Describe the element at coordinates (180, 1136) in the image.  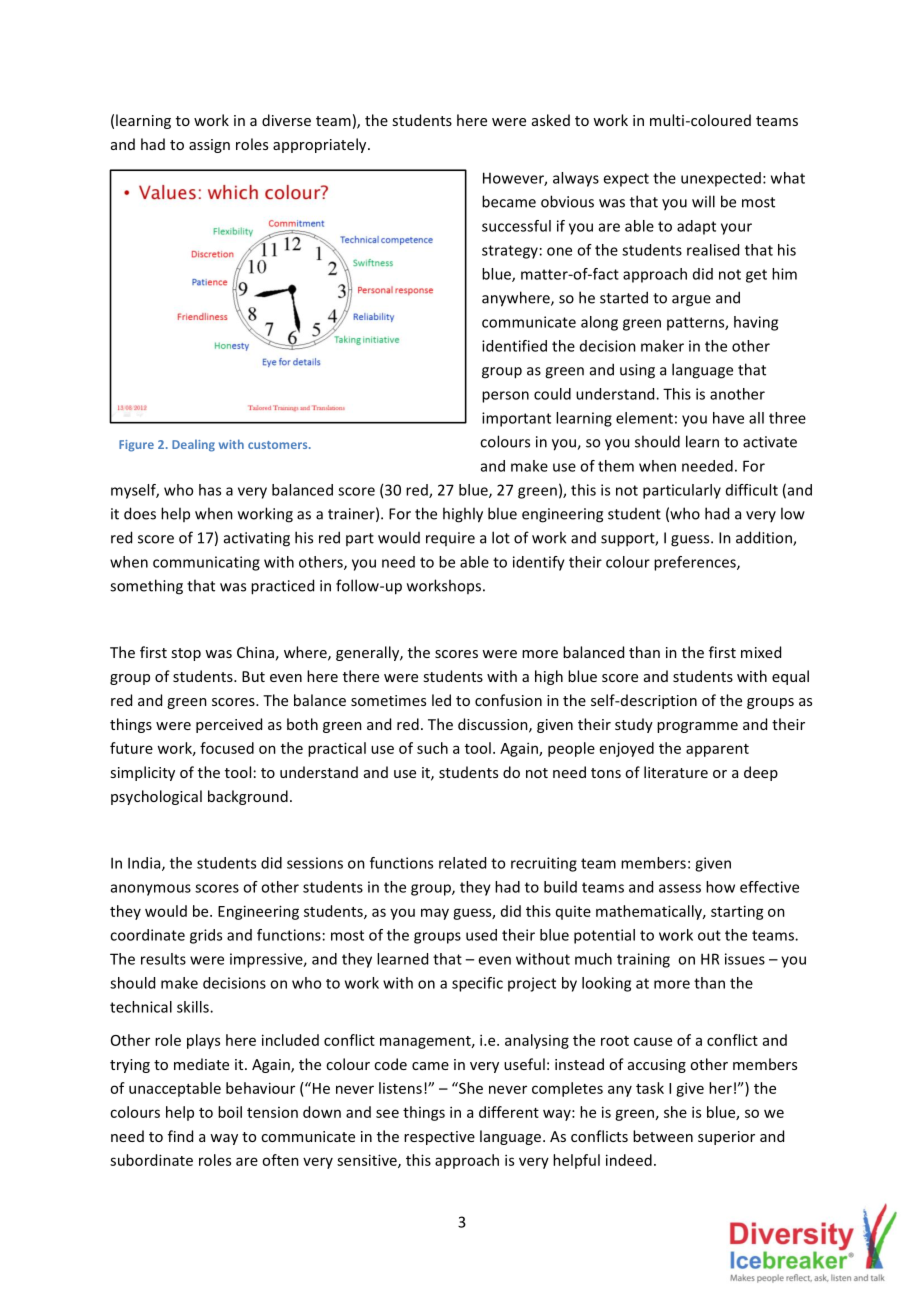
I see `find` at that location.
